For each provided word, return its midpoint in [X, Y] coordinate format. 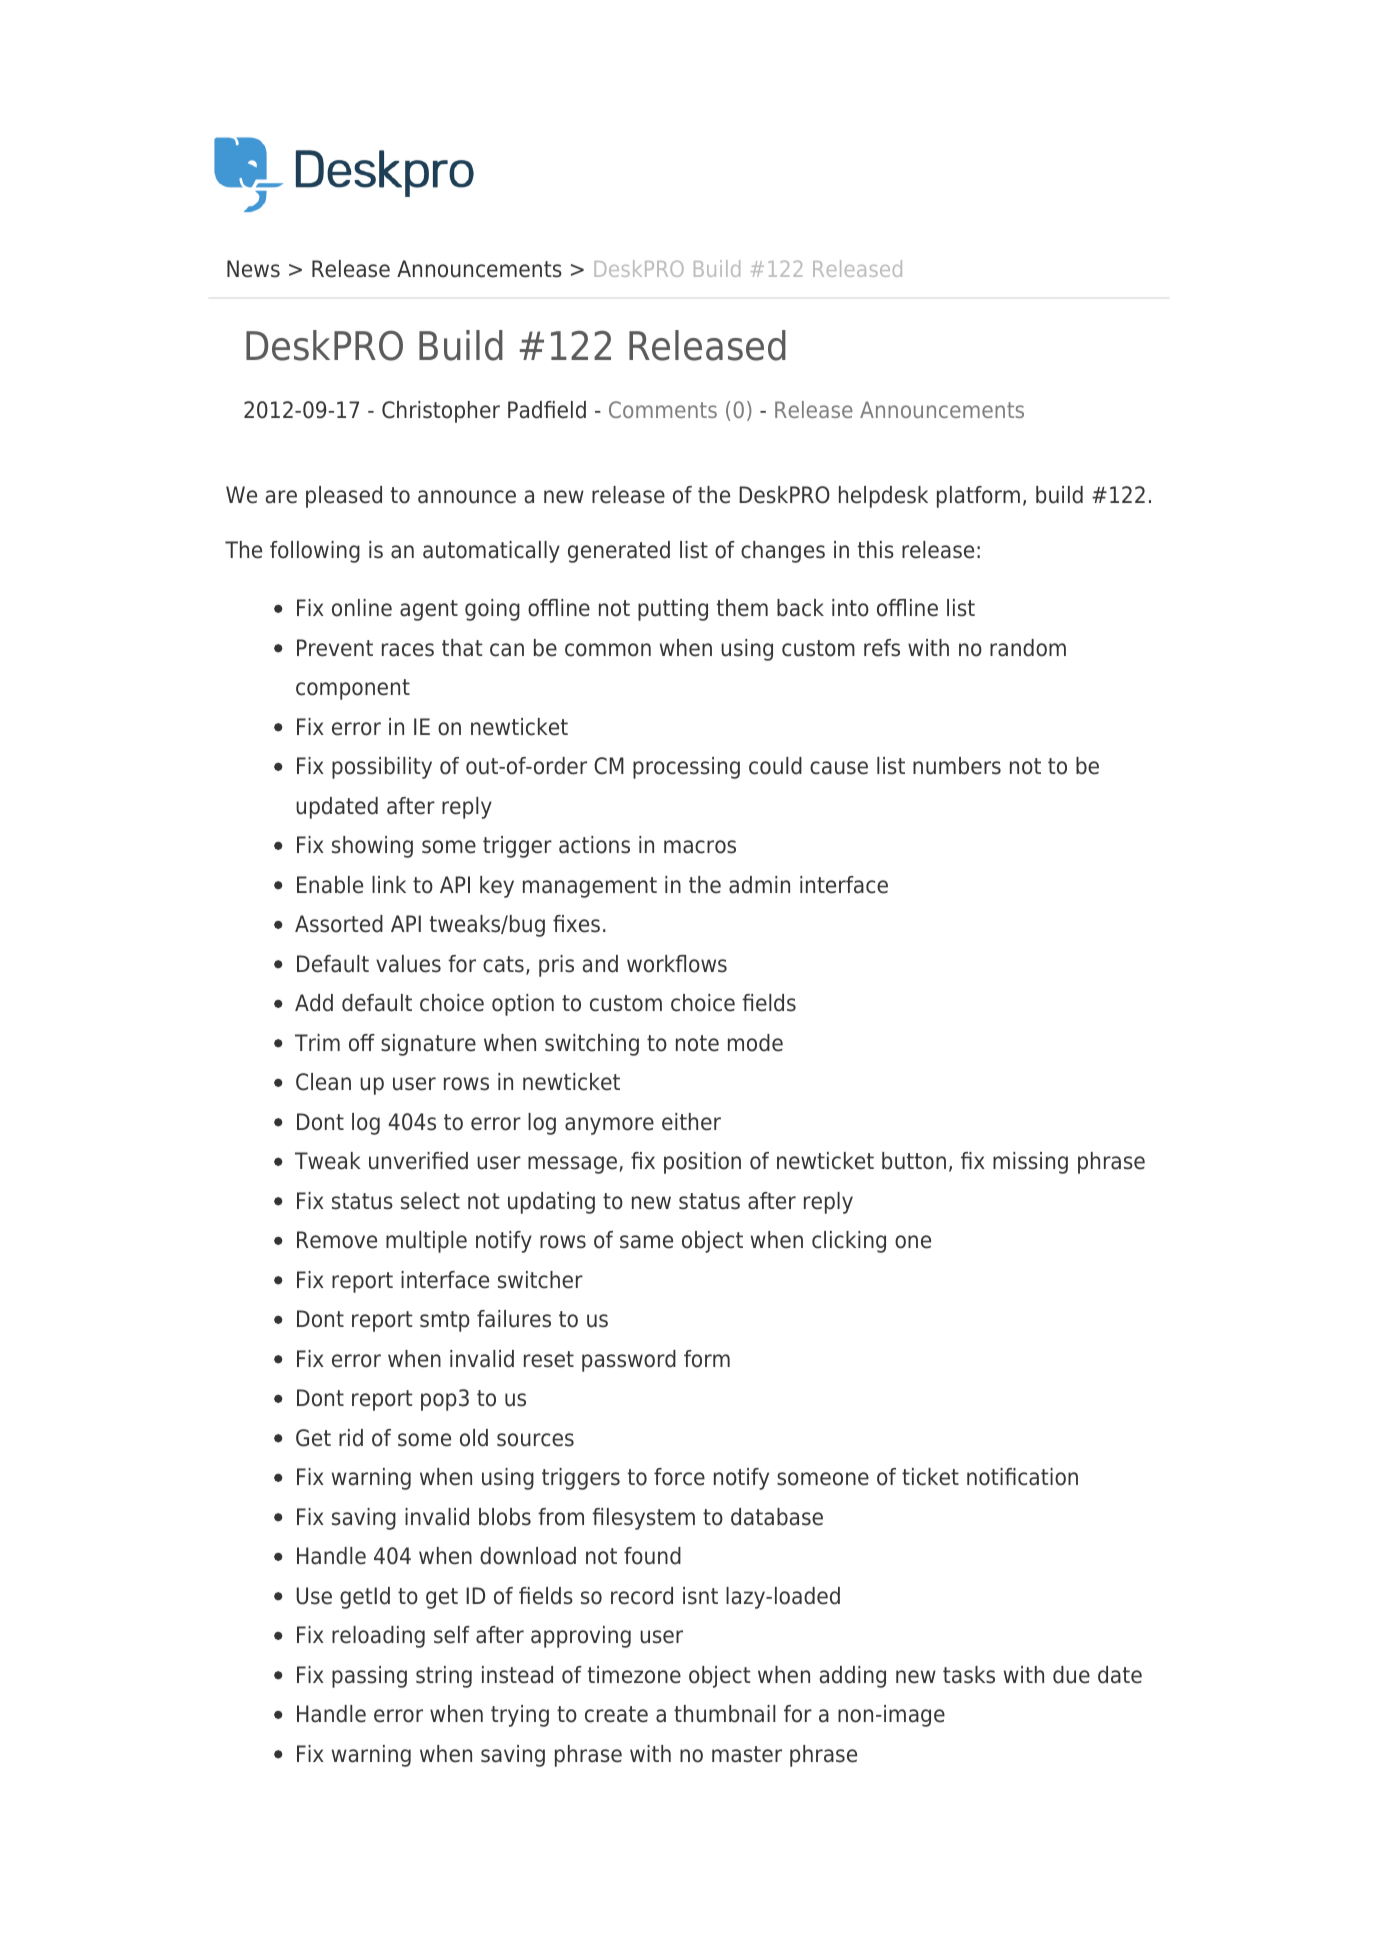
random [1028, 648]
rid [351, 1438]
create [616, 1714]
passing [369, 1677]
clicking [849, 1242]
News [253, 269]
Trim [317, 1042]
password [629, 1361]
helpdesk [883, 497]
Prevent [335, 648]
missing [1030, 1163]
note [697, 1043]
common [608, 650]
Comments [663, 409]
